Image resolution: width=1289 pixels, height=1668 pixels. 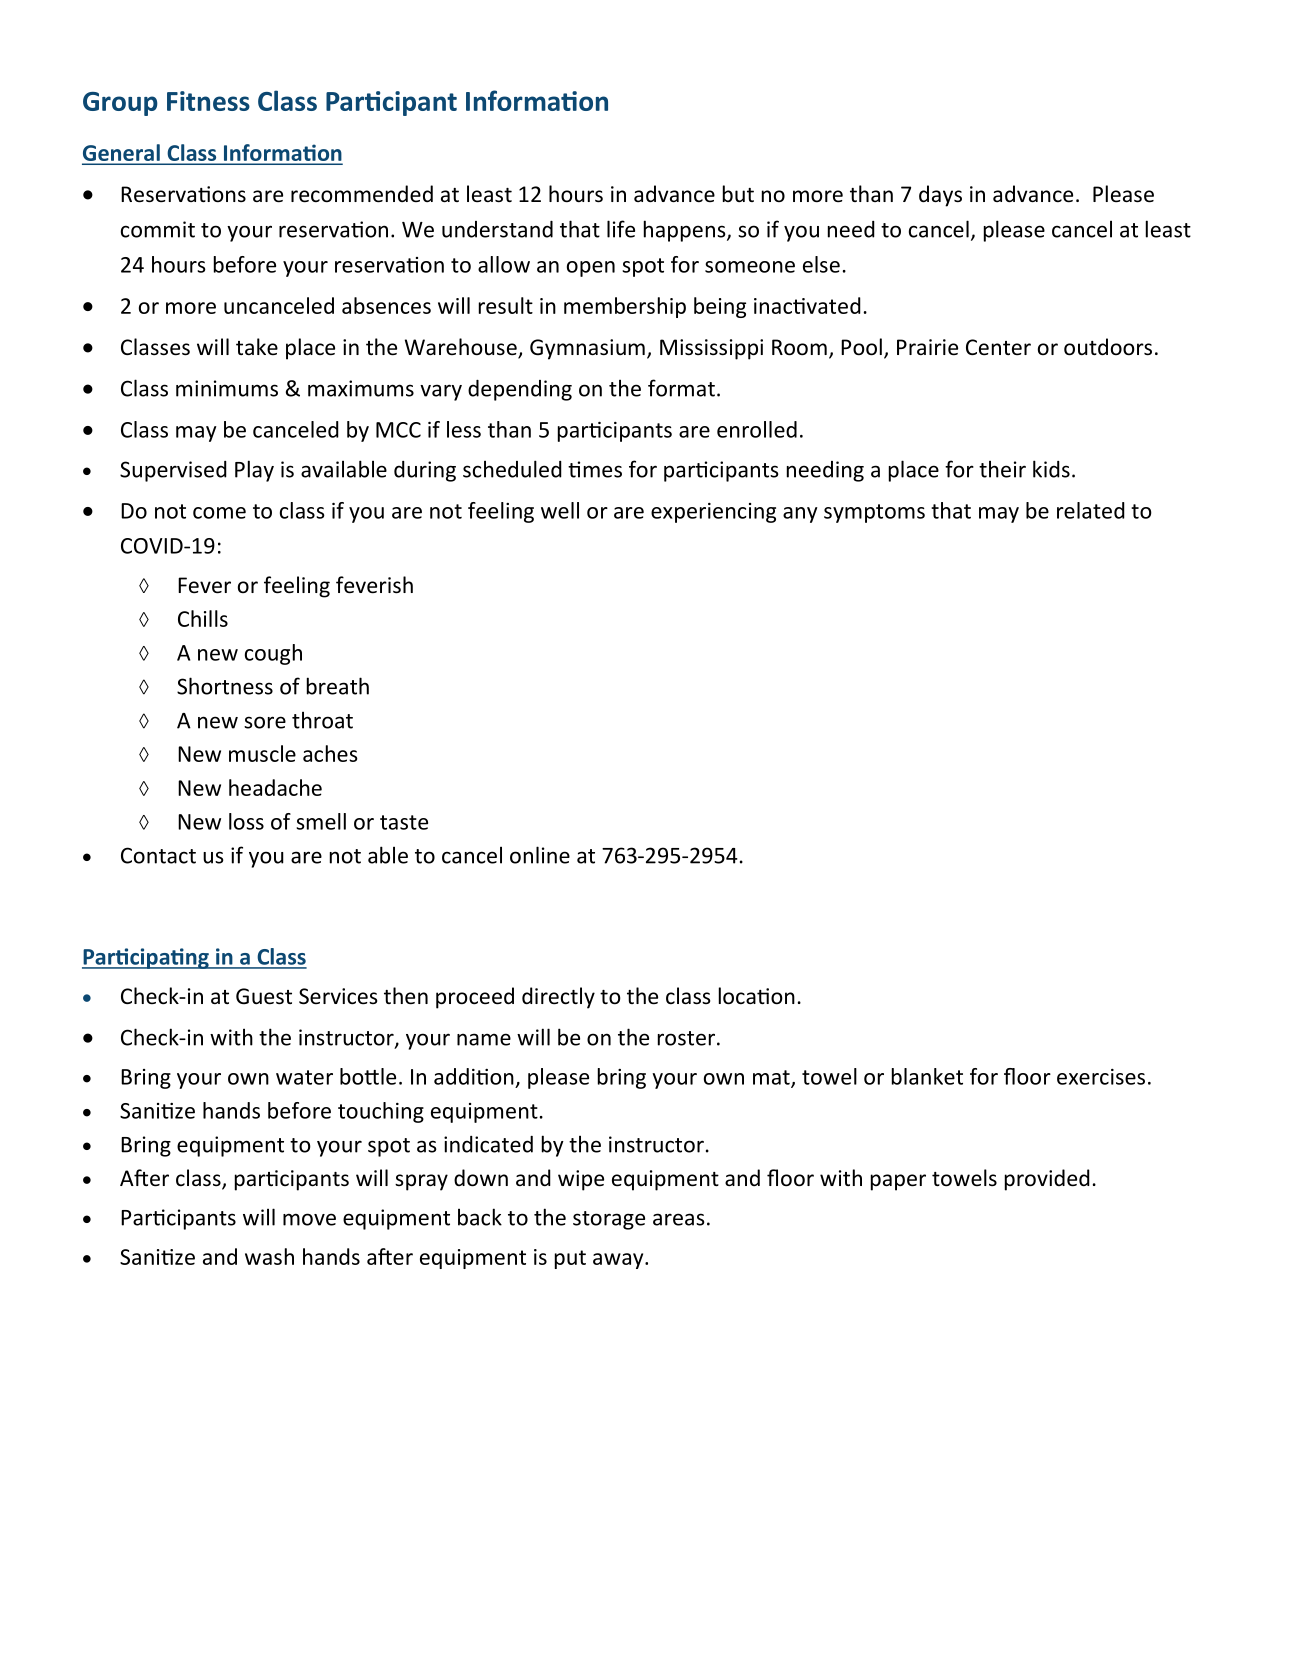 I want to click on storage, so click(x=609, y=1220).
